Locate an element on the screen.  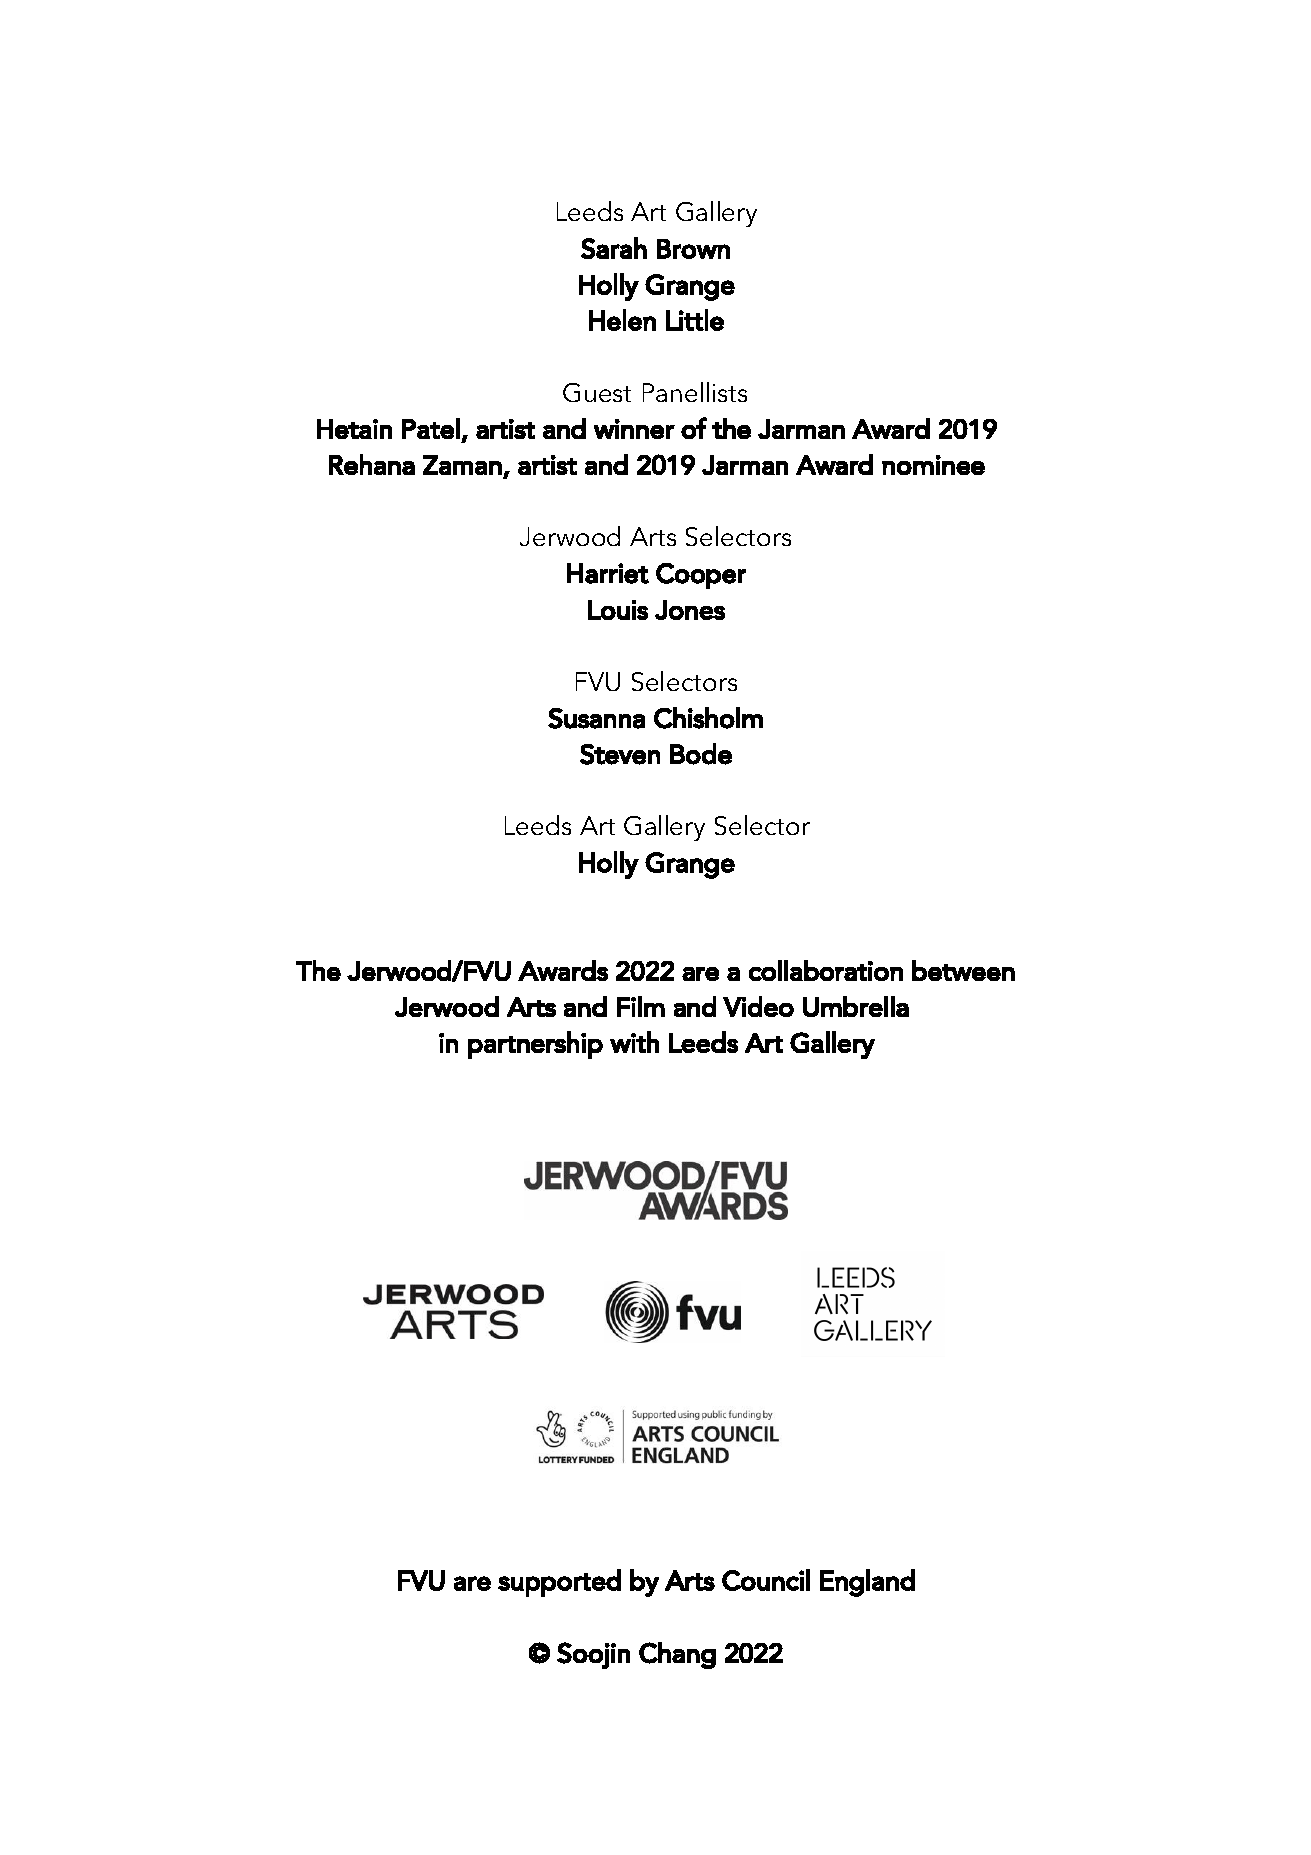
between is located at coordinates (963, 970).
